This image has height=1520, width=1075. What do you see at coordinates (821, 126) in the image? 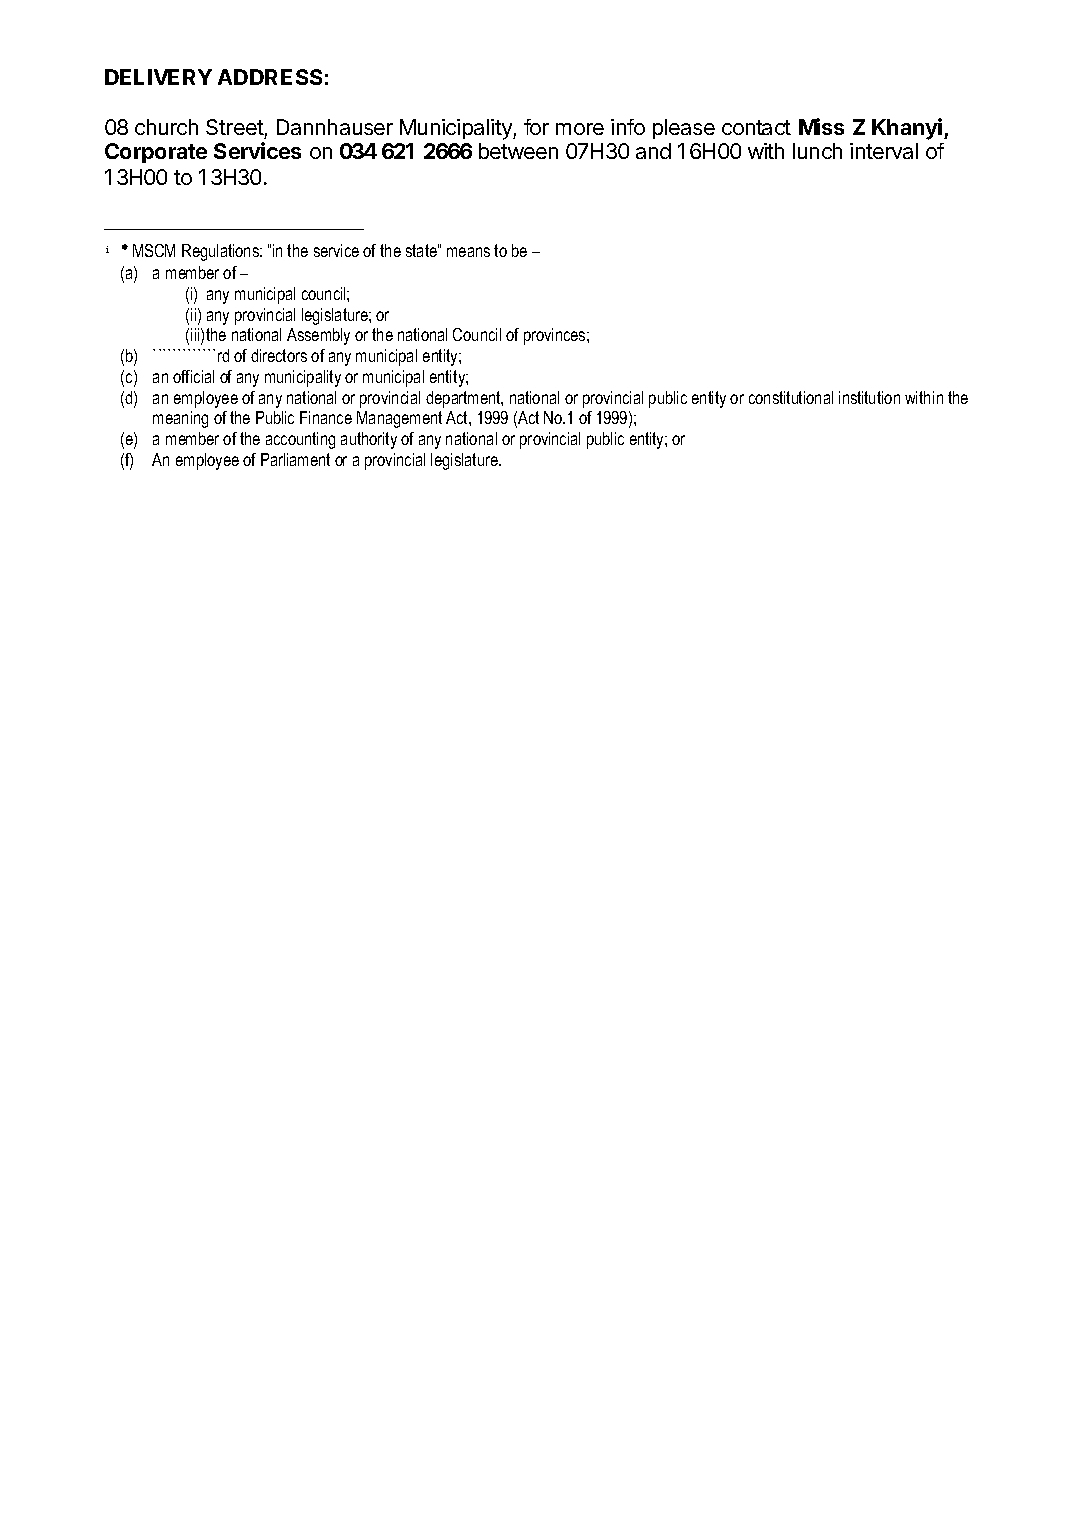
I see `Miss` at bounding box center [821, 126].
